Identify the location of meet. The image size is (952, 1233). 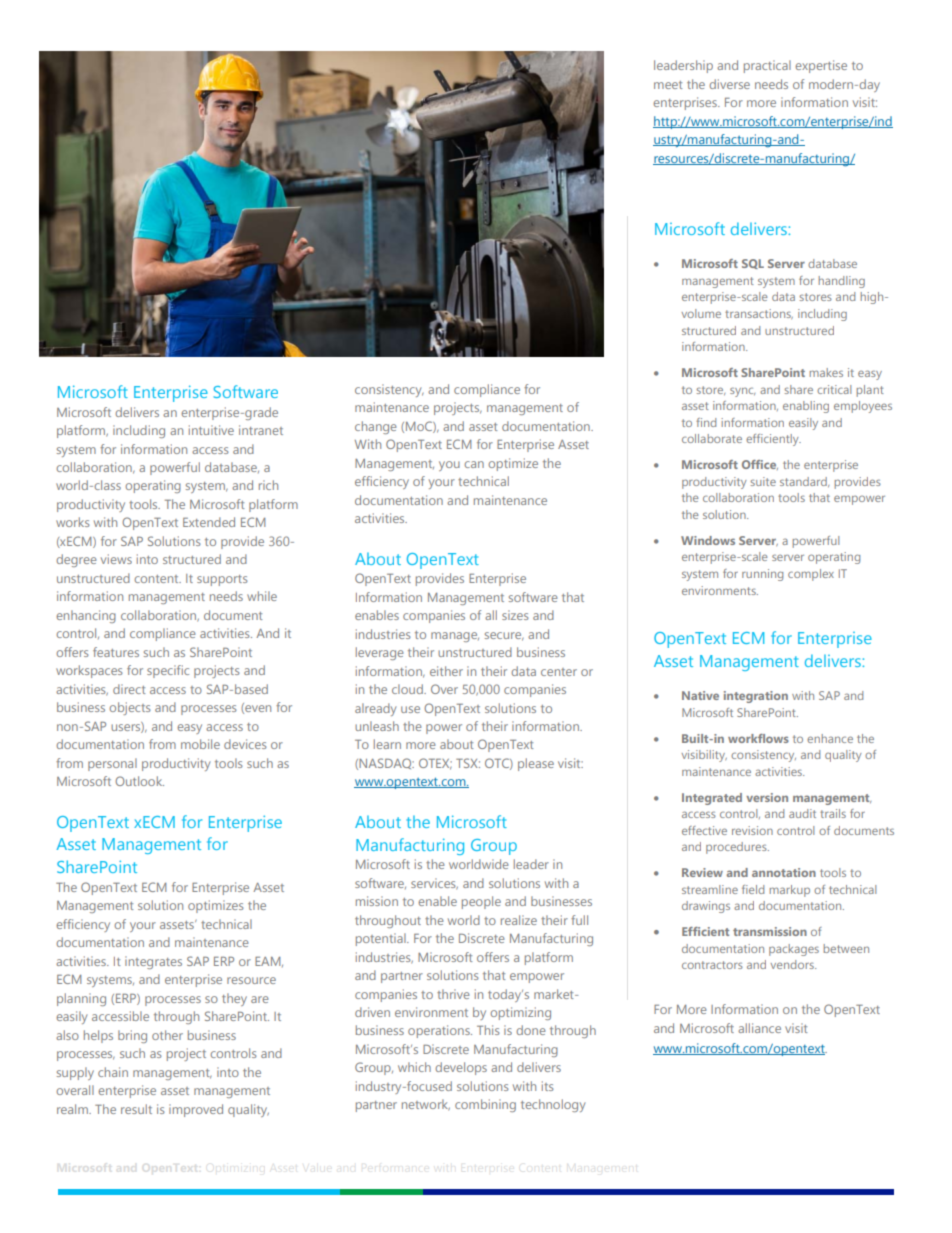
(668, 85).
